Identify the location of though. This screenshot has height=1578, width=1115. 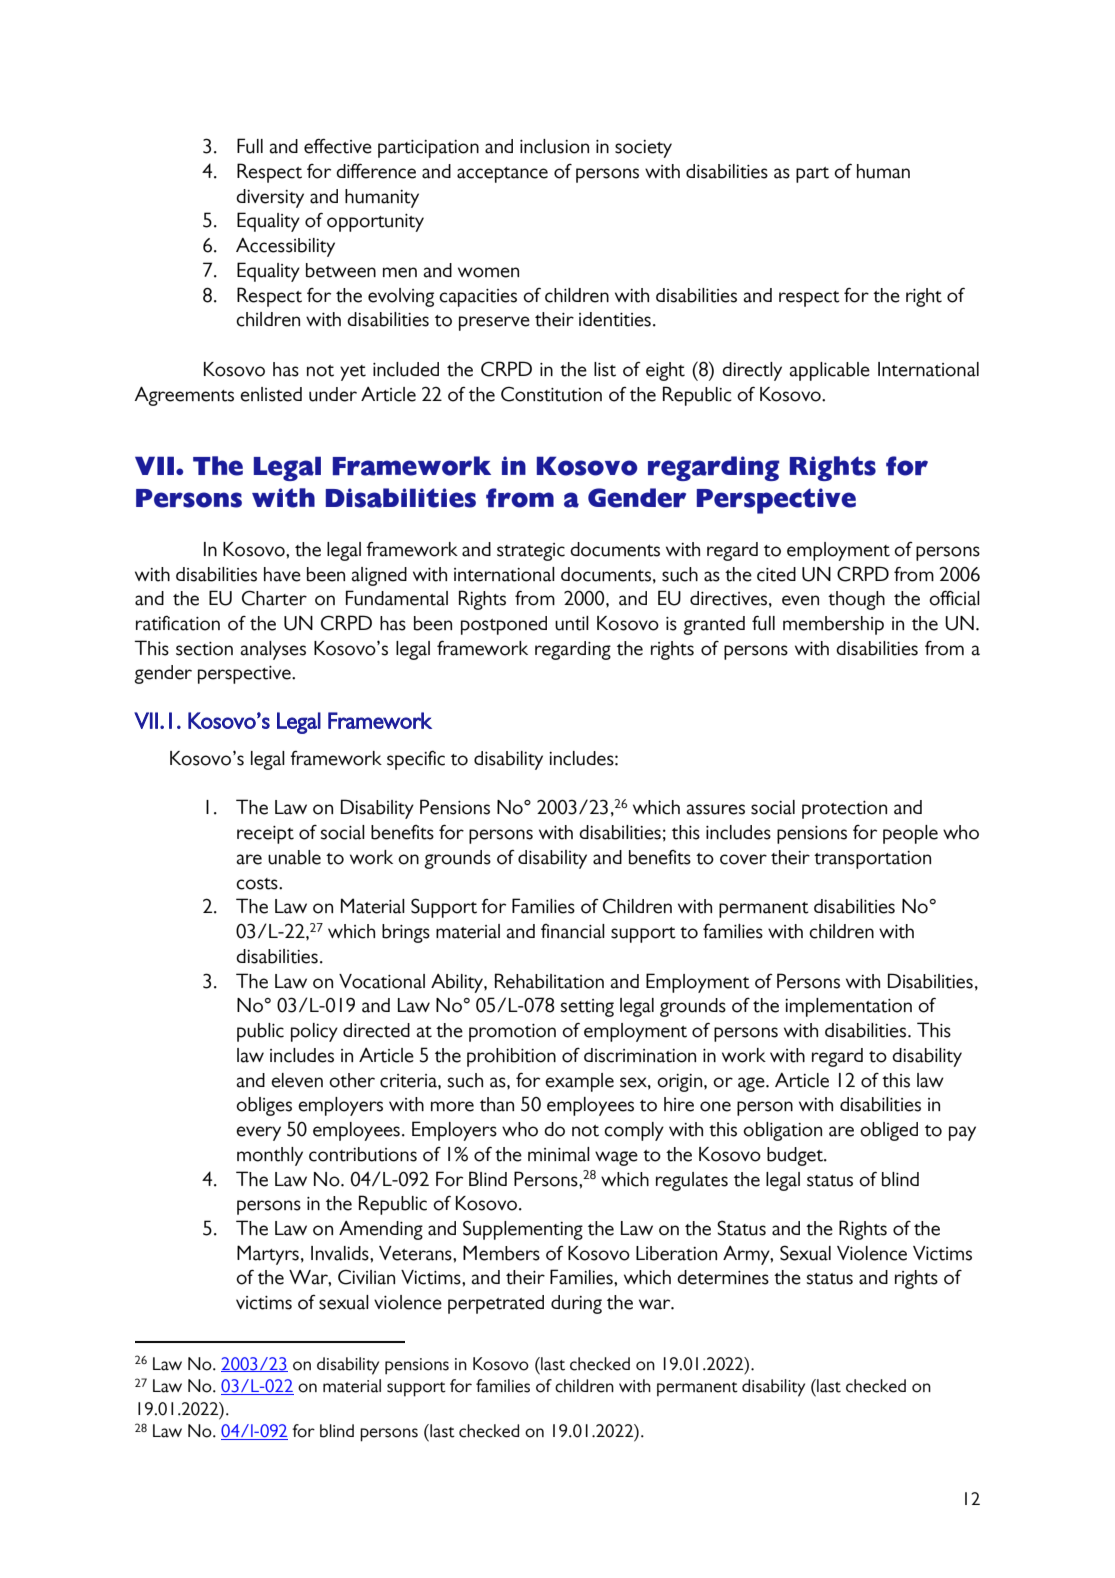
(856, 600).
